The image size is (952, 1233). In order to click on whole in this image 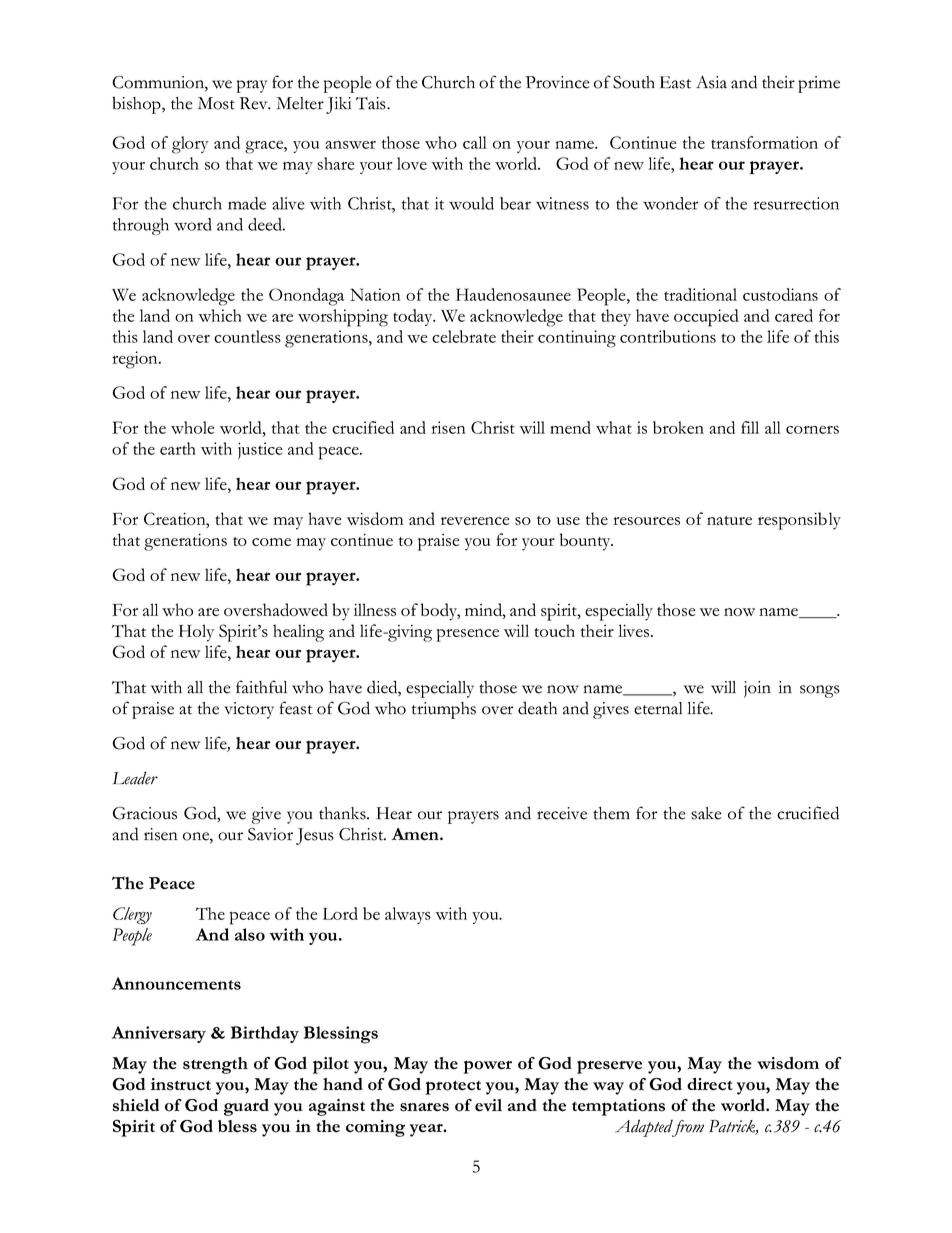, I will do `click(192, 427)`.
